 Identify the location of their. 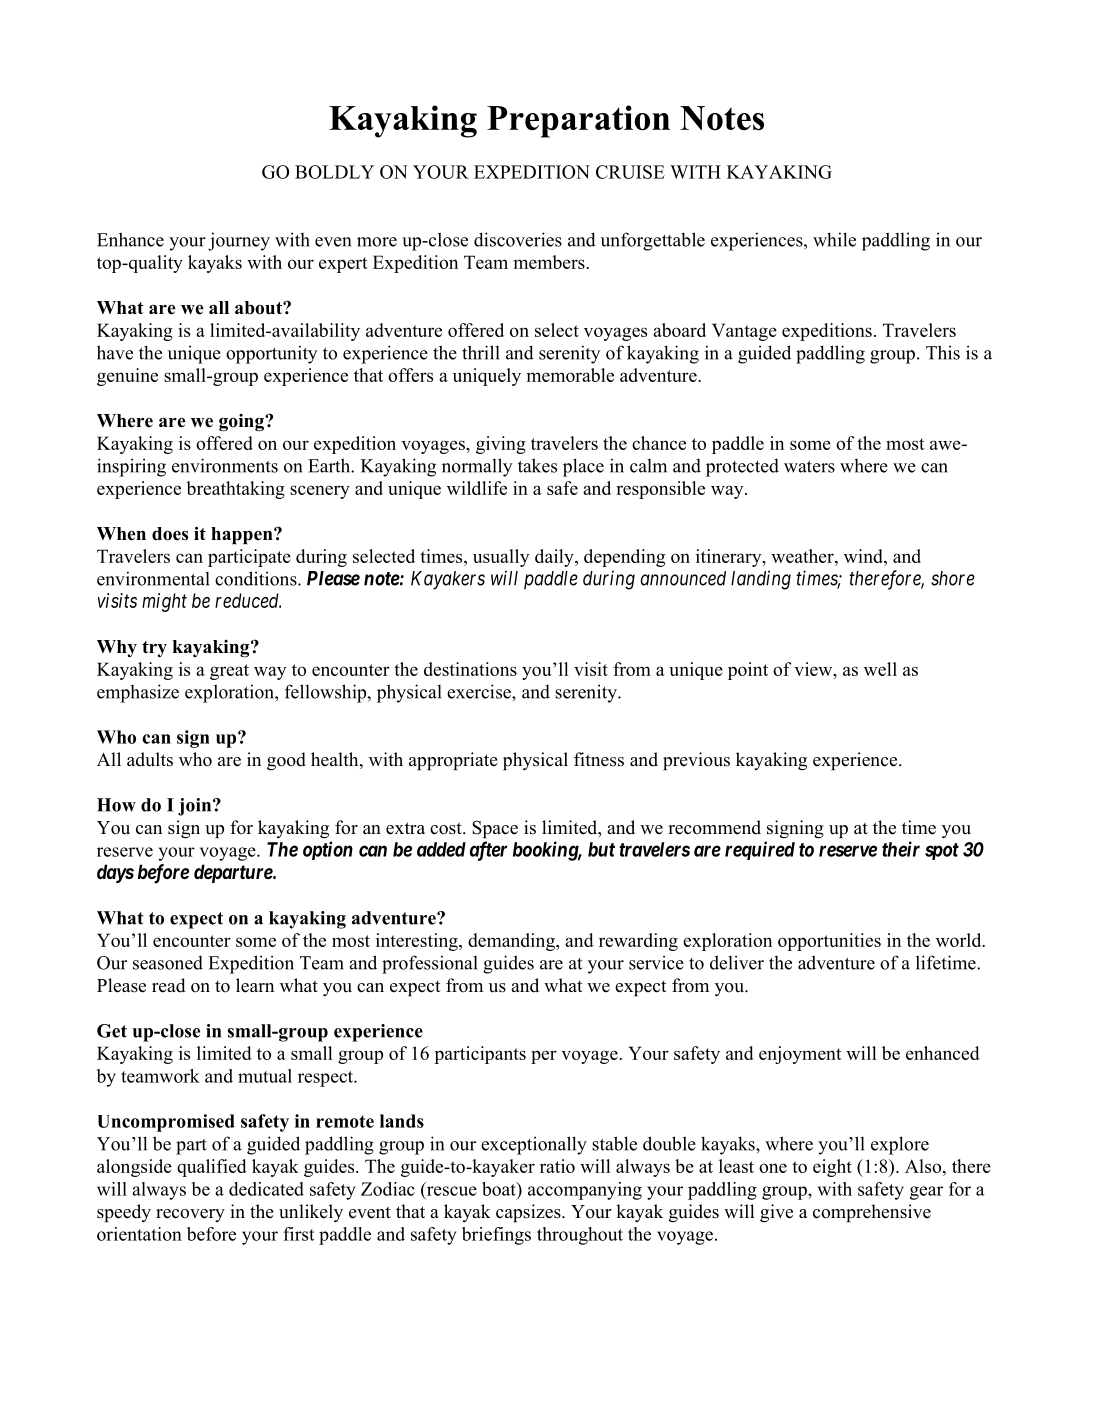
(901, 849).
